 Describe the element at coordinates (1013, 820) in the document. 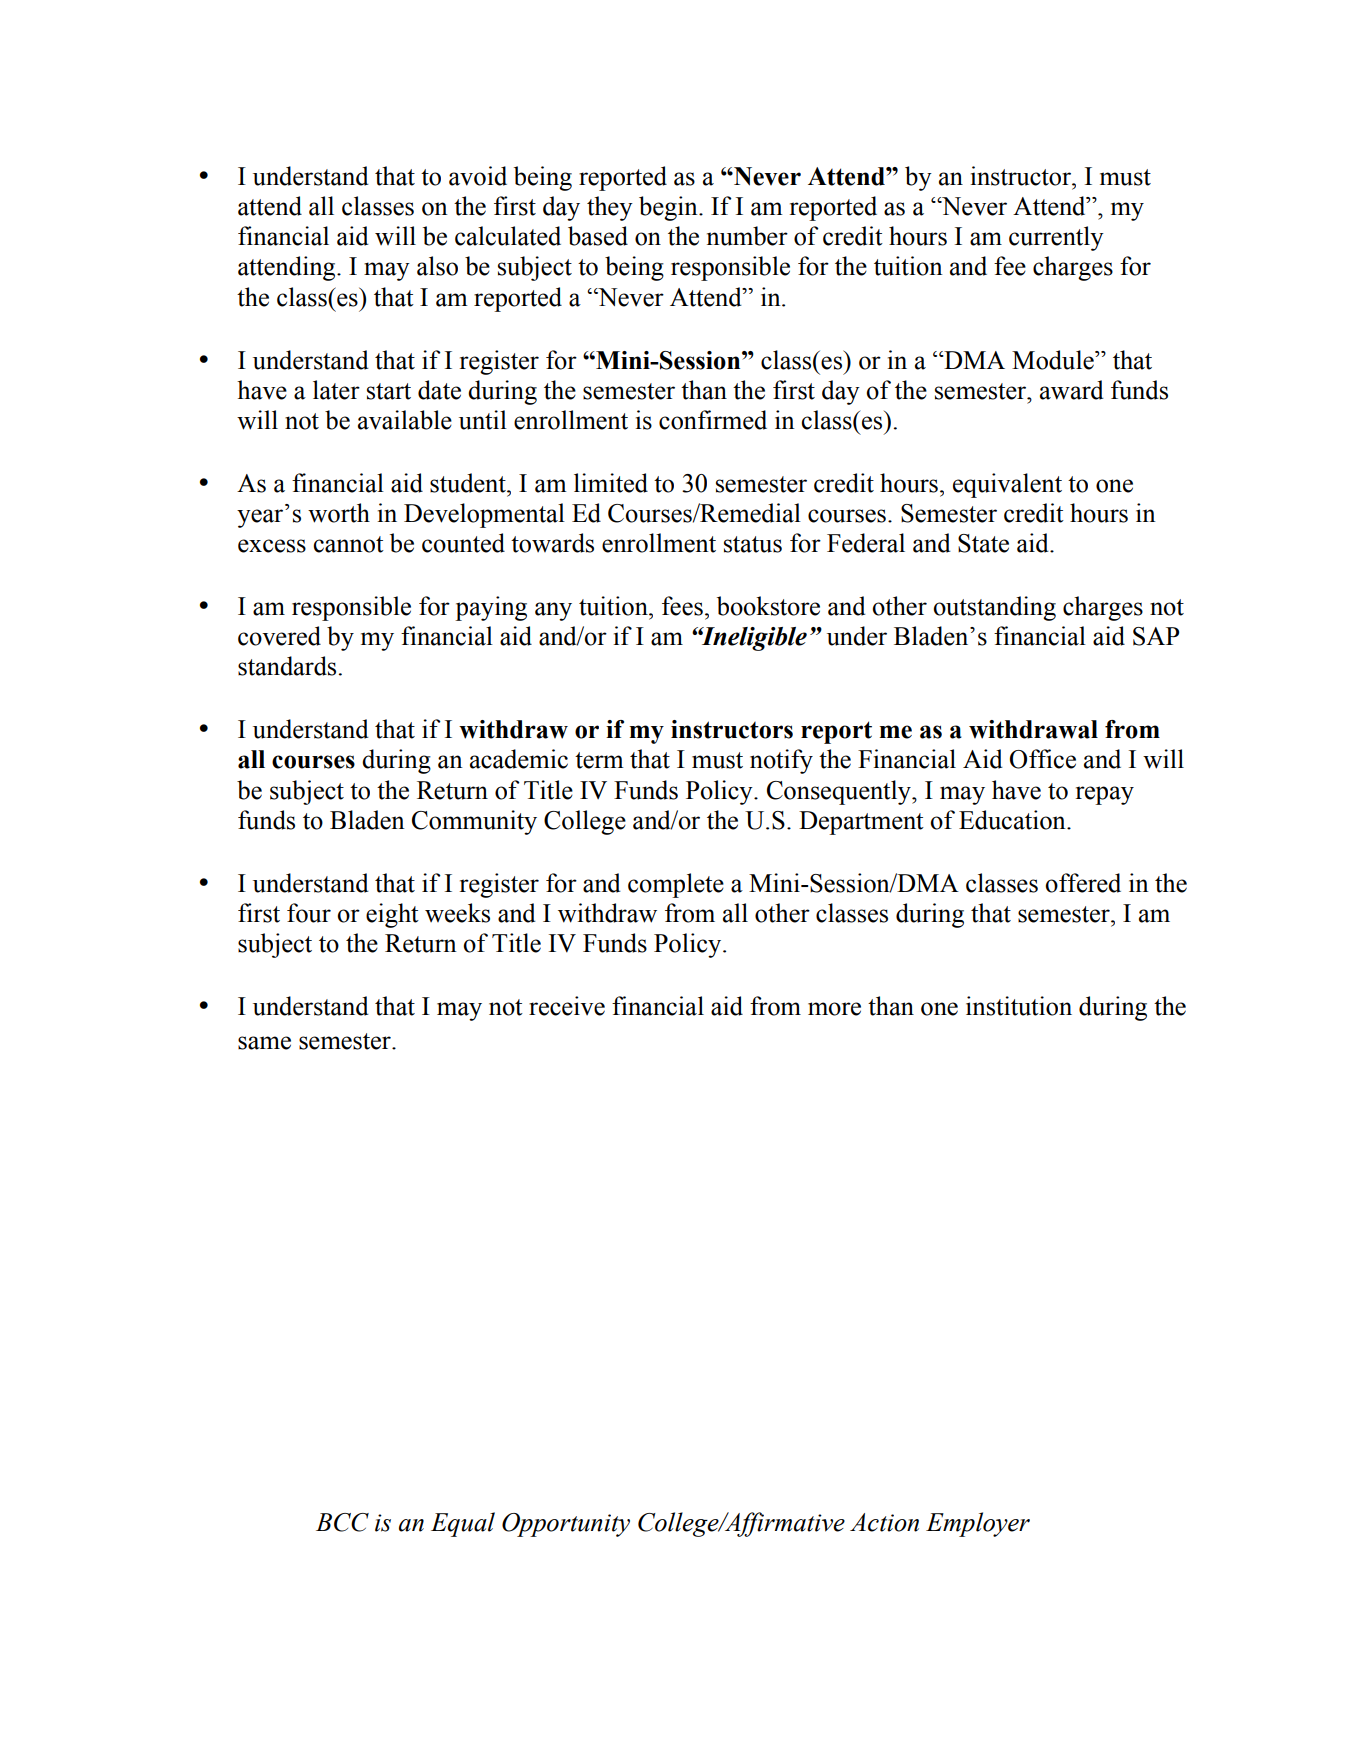

I see `Education` at that location.
